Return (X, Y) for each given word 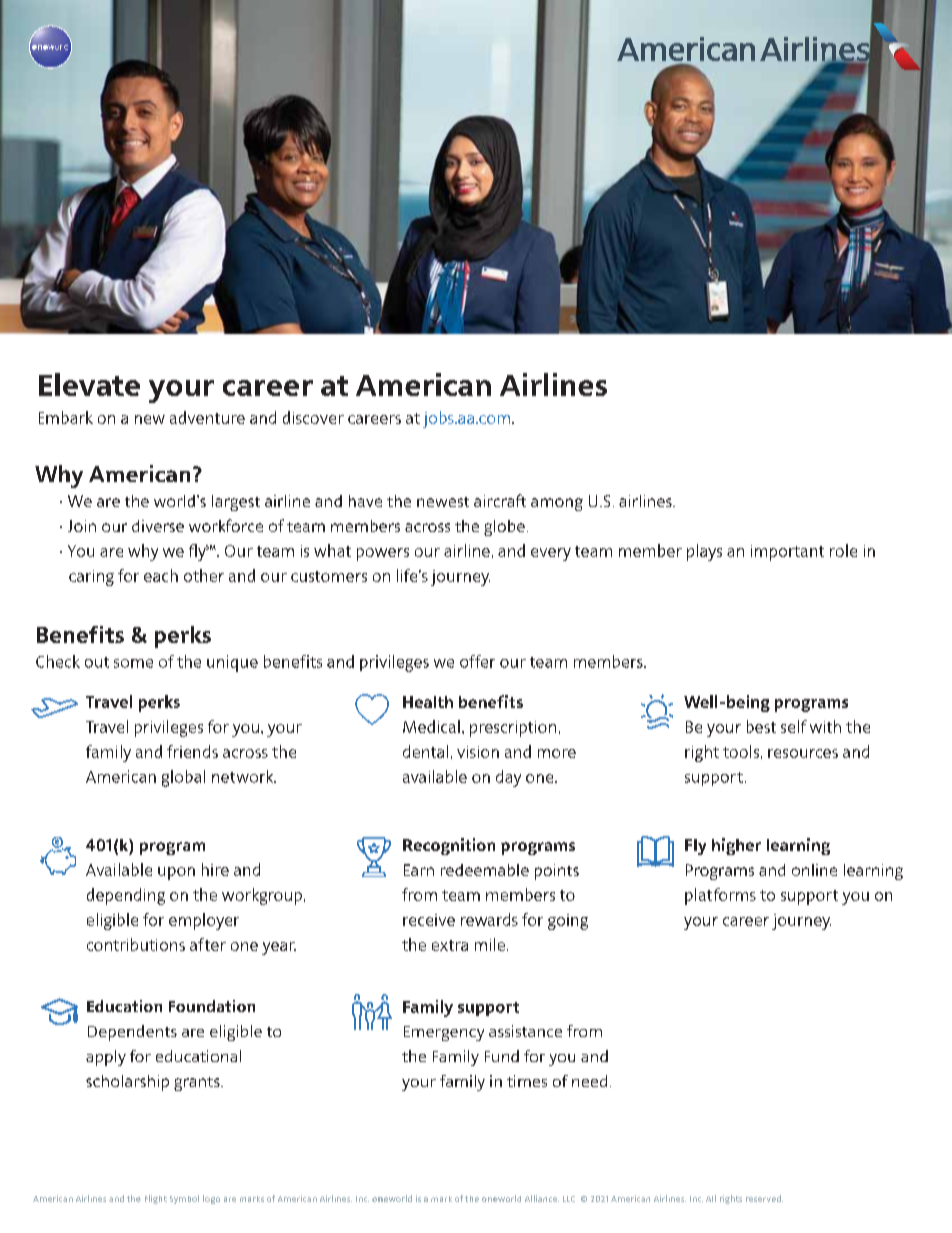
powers (383, 554)
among (557, 504)
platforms (720, 896)
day (508, 778)
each (161, 575)
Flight (156, 1199)
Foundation (212, 1006)
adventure (207, 417)
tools (741, 751)
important (787, 553)
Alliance (542, 1198)
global (183, 778)
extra (450, 945)
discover (313, 417)
